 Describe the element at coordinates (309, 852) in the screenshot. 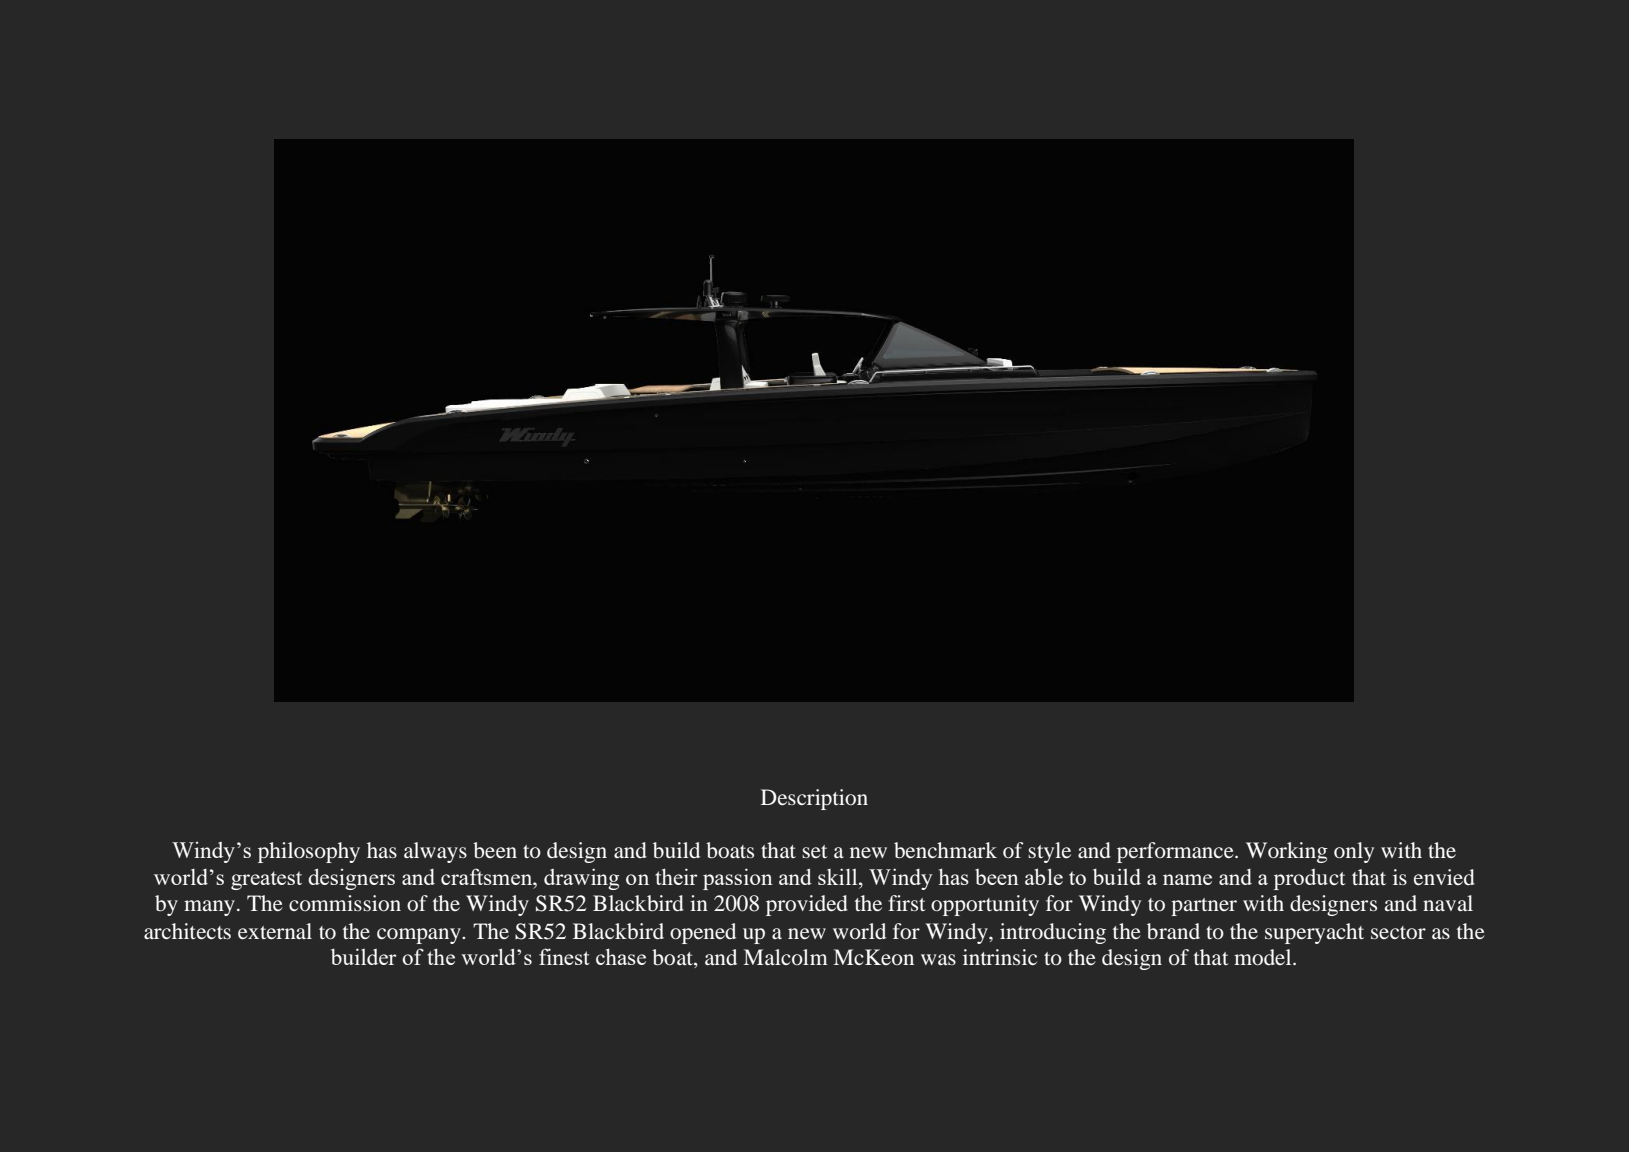

I see `philosophy` at that location.
